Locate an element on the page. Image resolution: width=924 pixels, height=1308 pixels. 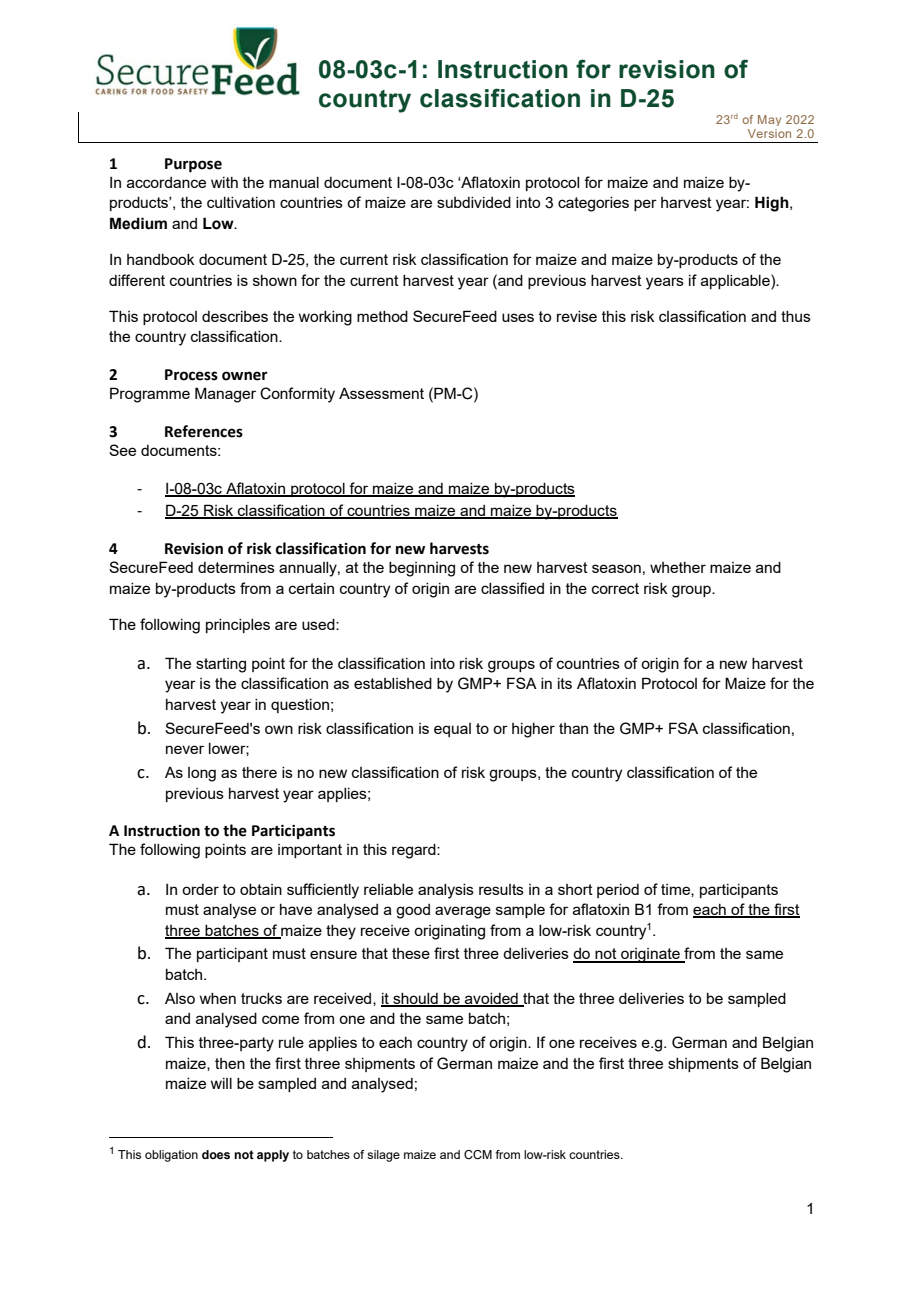
subdivided is located at coordinates (474, 202).
